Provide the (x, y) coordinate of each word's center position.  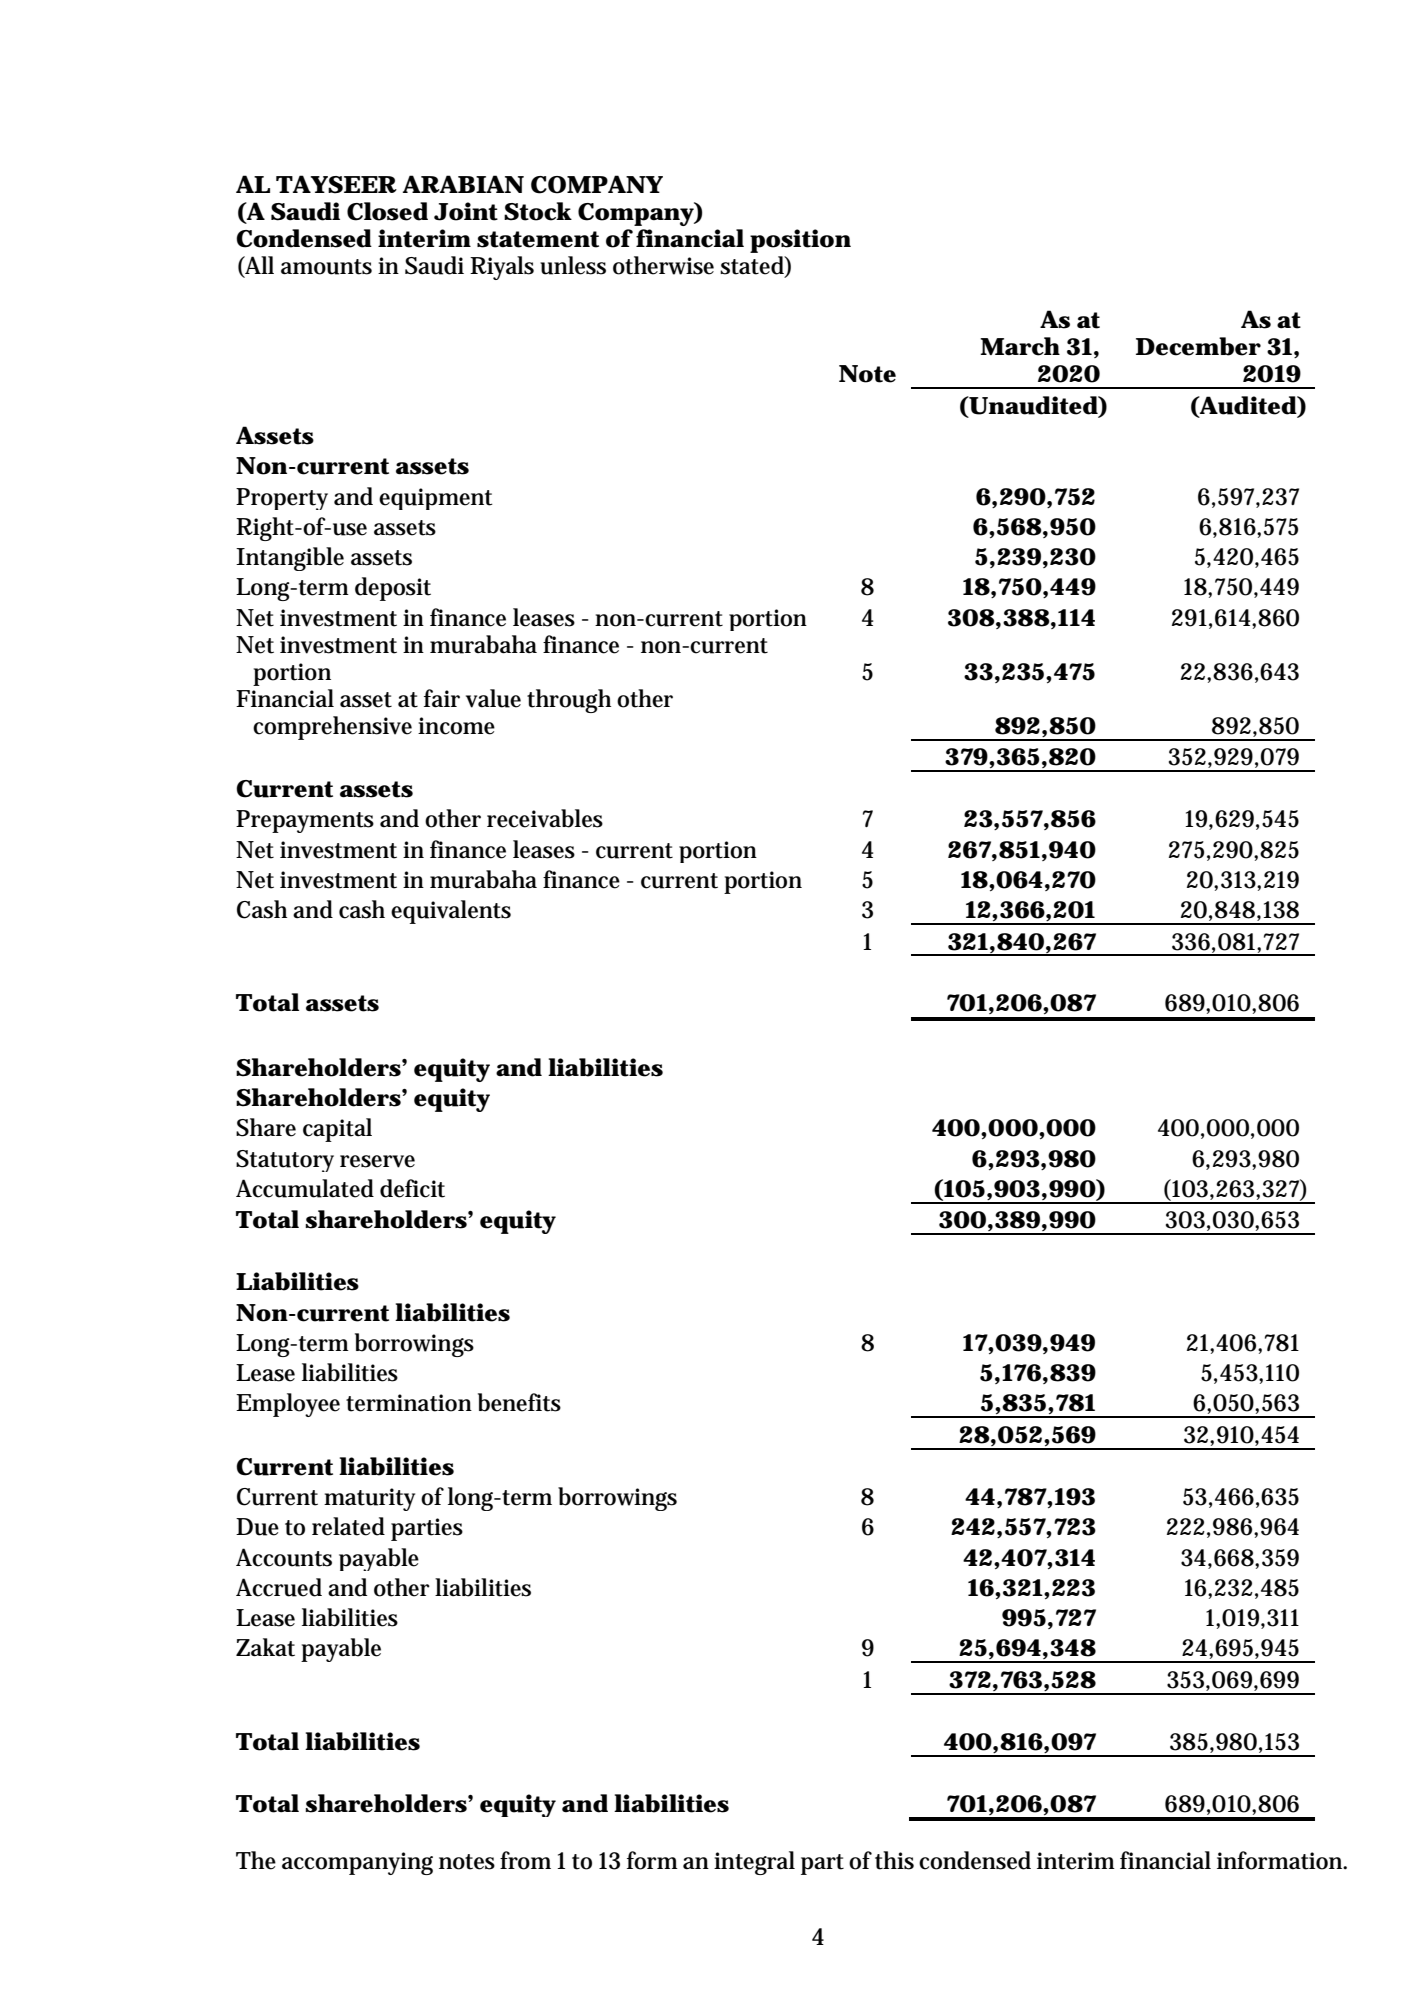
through (569, 701)
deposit (393, 589)
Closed (387, 211)
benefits (519, 1402)
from (525, 1860)
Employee (288, 1405)
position (800, 241)
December (1198, 346)
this (894, 1860)
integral (754, 1863)
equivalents (451, 912)
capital (337, 1130)
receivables (545, 818)
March (1020, 346)
